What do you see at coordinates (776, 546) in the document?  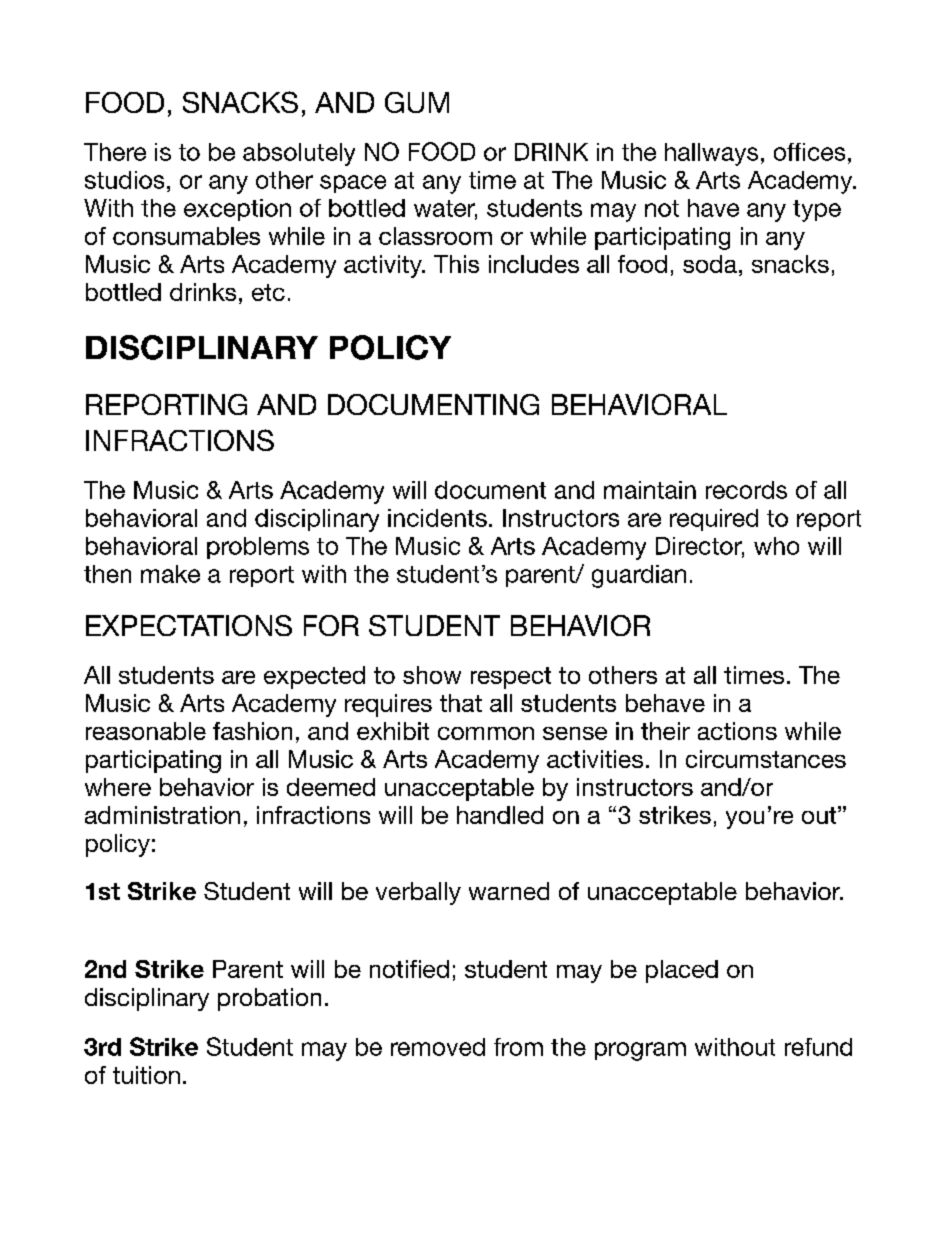 I see `who` at bounding box center [776, 546].
